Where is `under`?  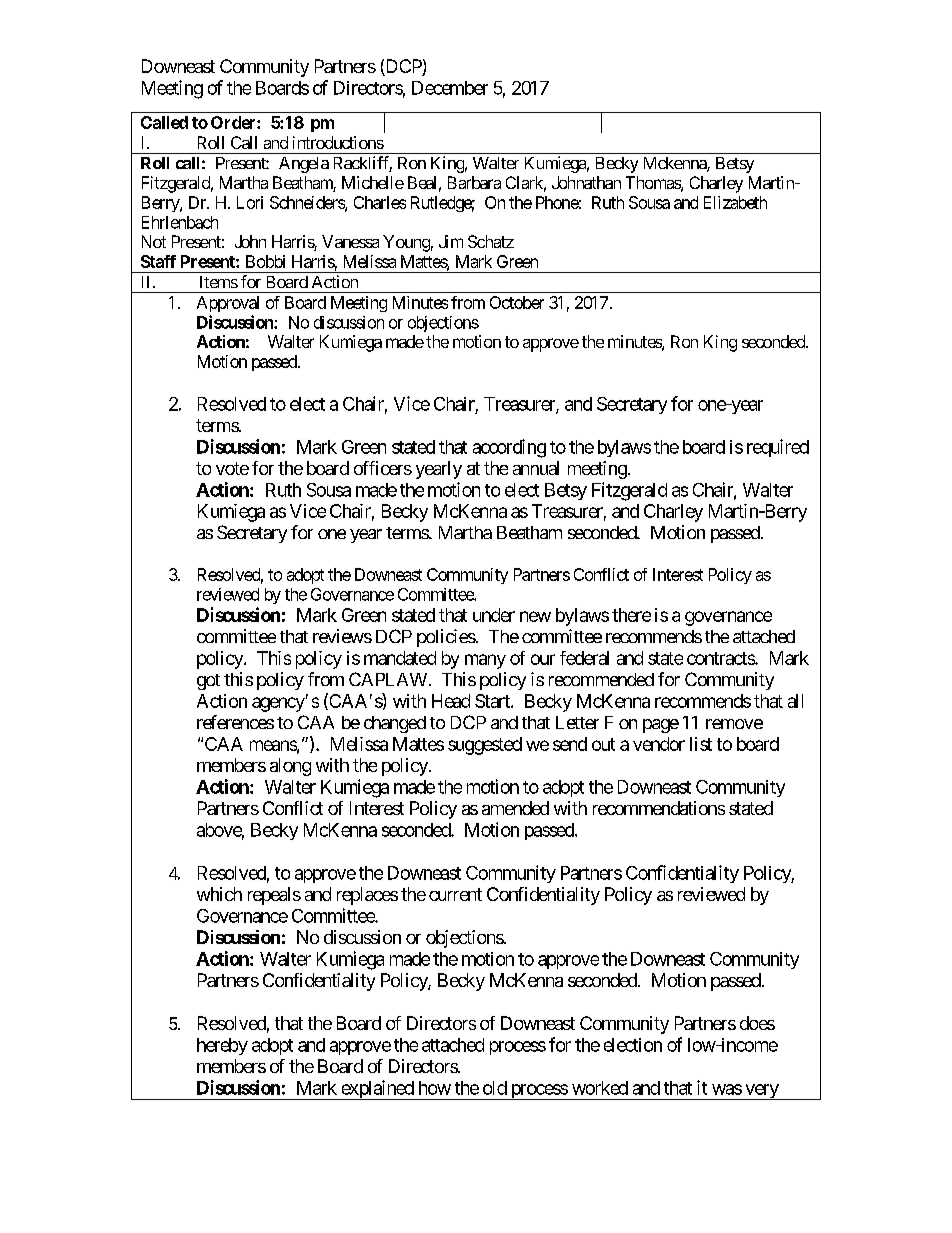
under is located at coordinates (494, 615).
